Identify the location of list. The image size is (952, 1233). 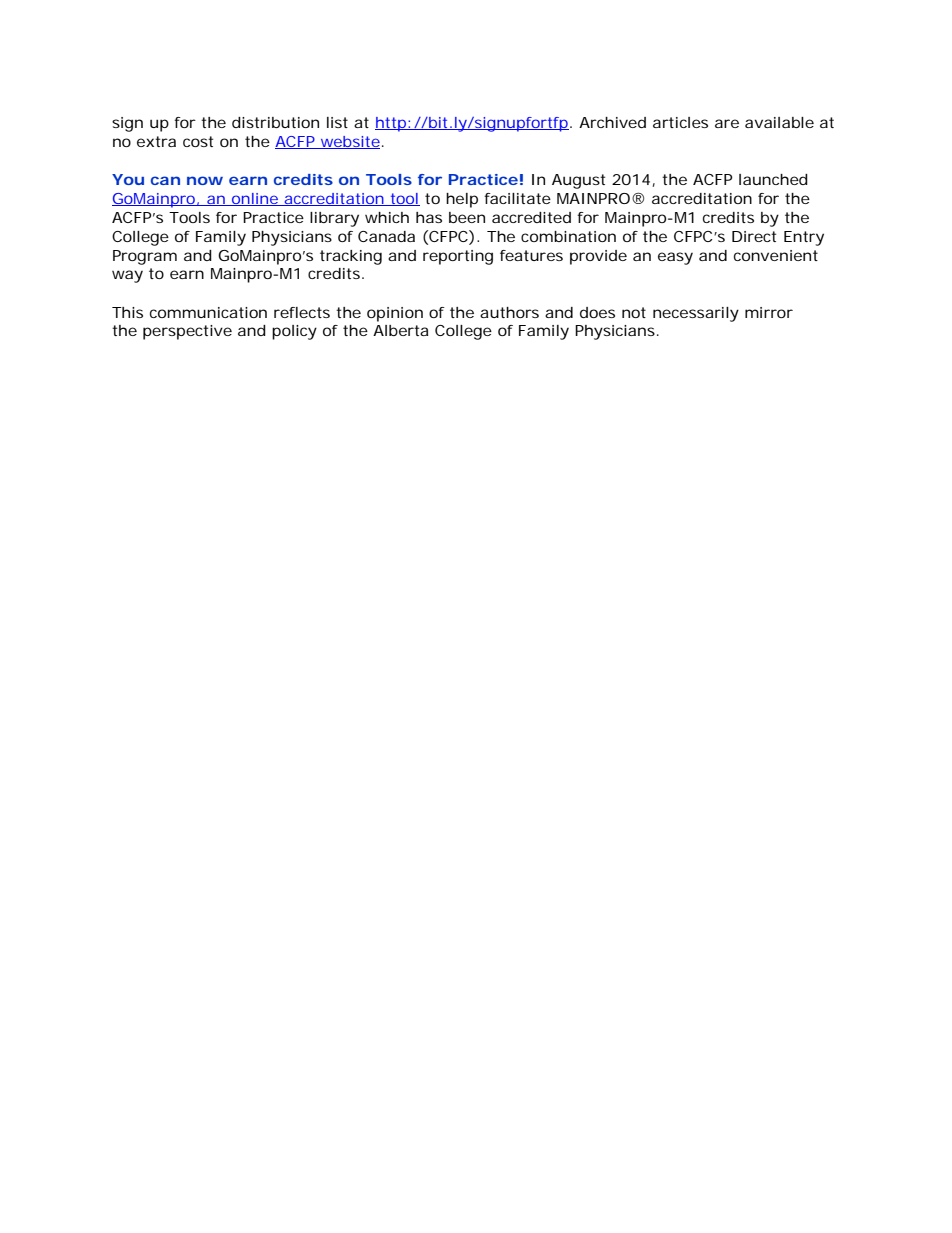
(337, 122).
